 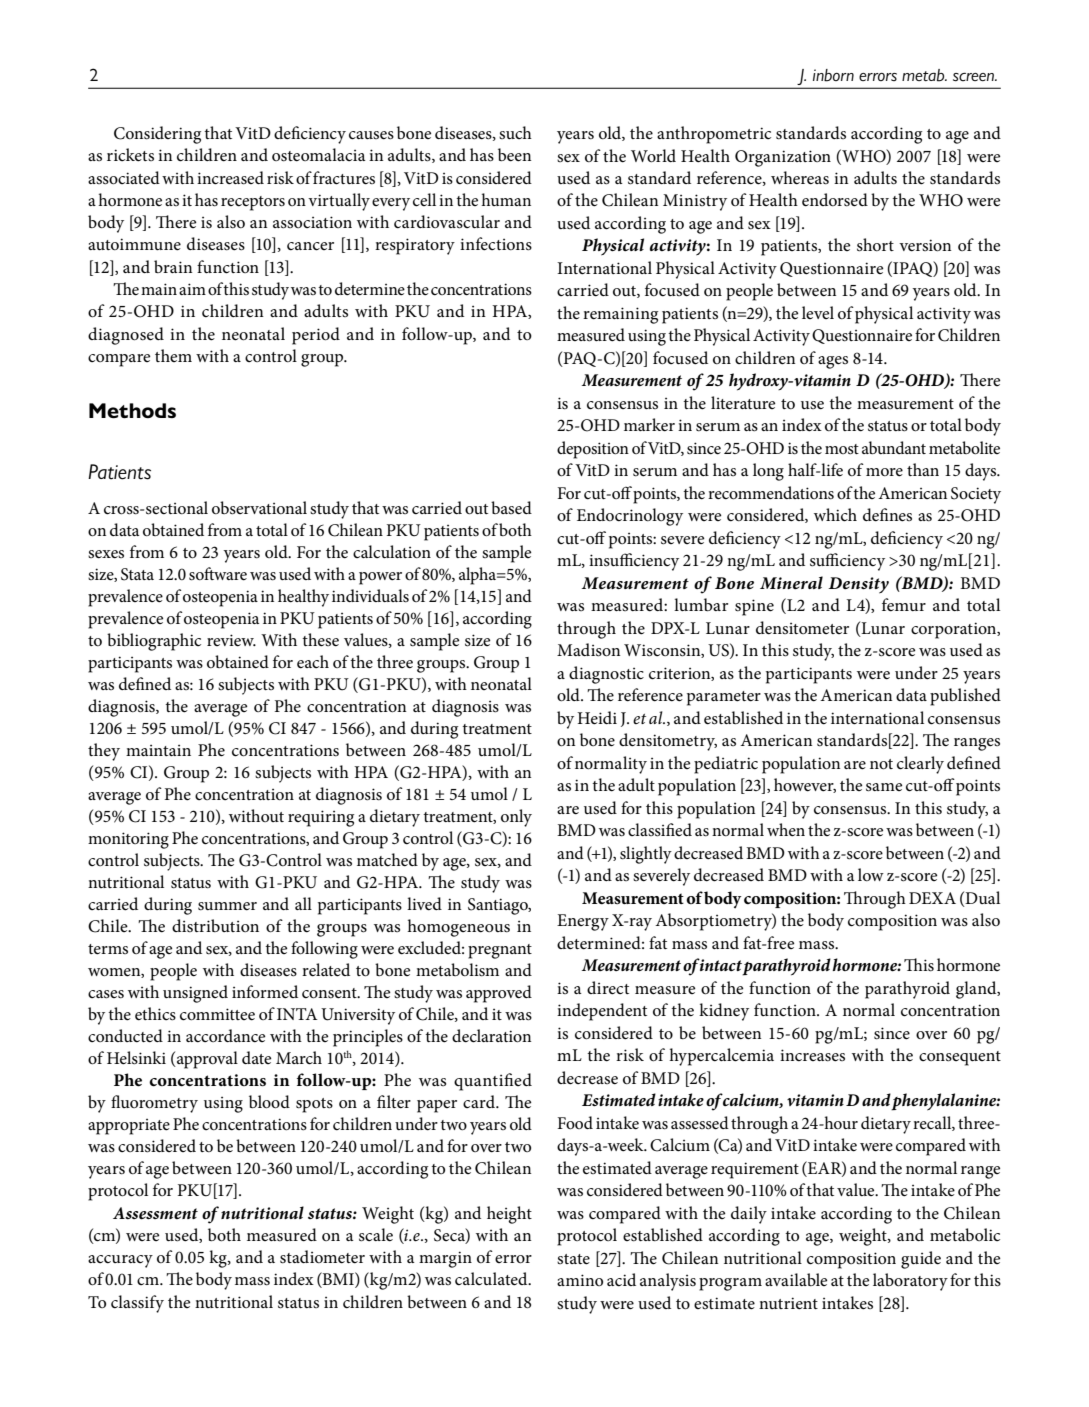 I want to click on inborn, so click(x=833, y=75).
